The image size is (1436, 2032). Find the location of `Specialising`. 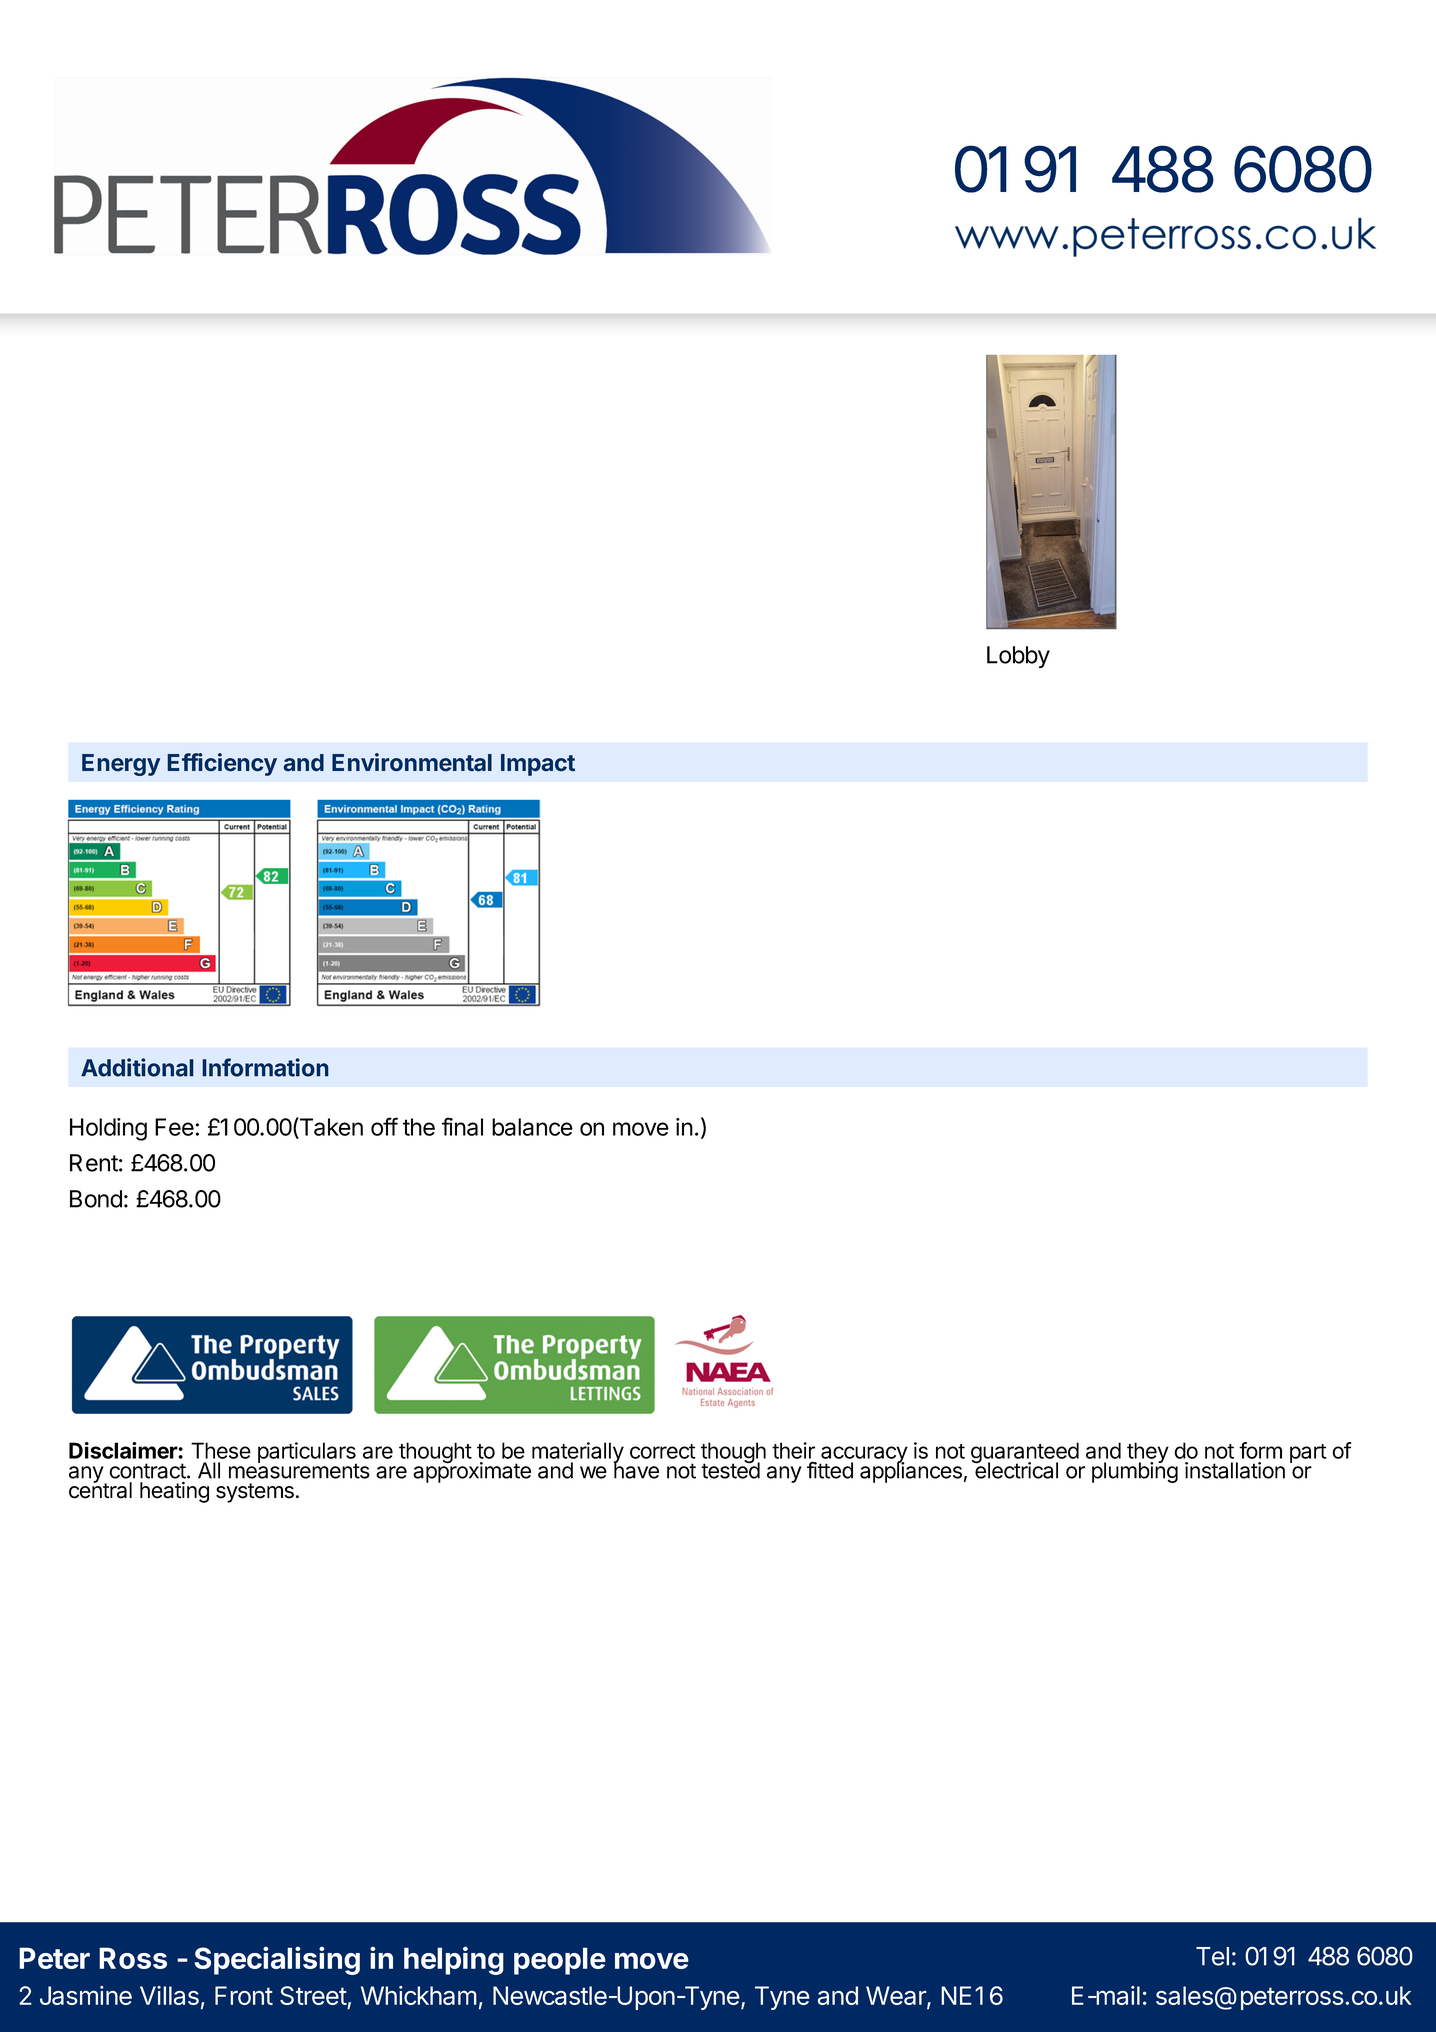

Specialising is located at coordinates (277, 1960).
